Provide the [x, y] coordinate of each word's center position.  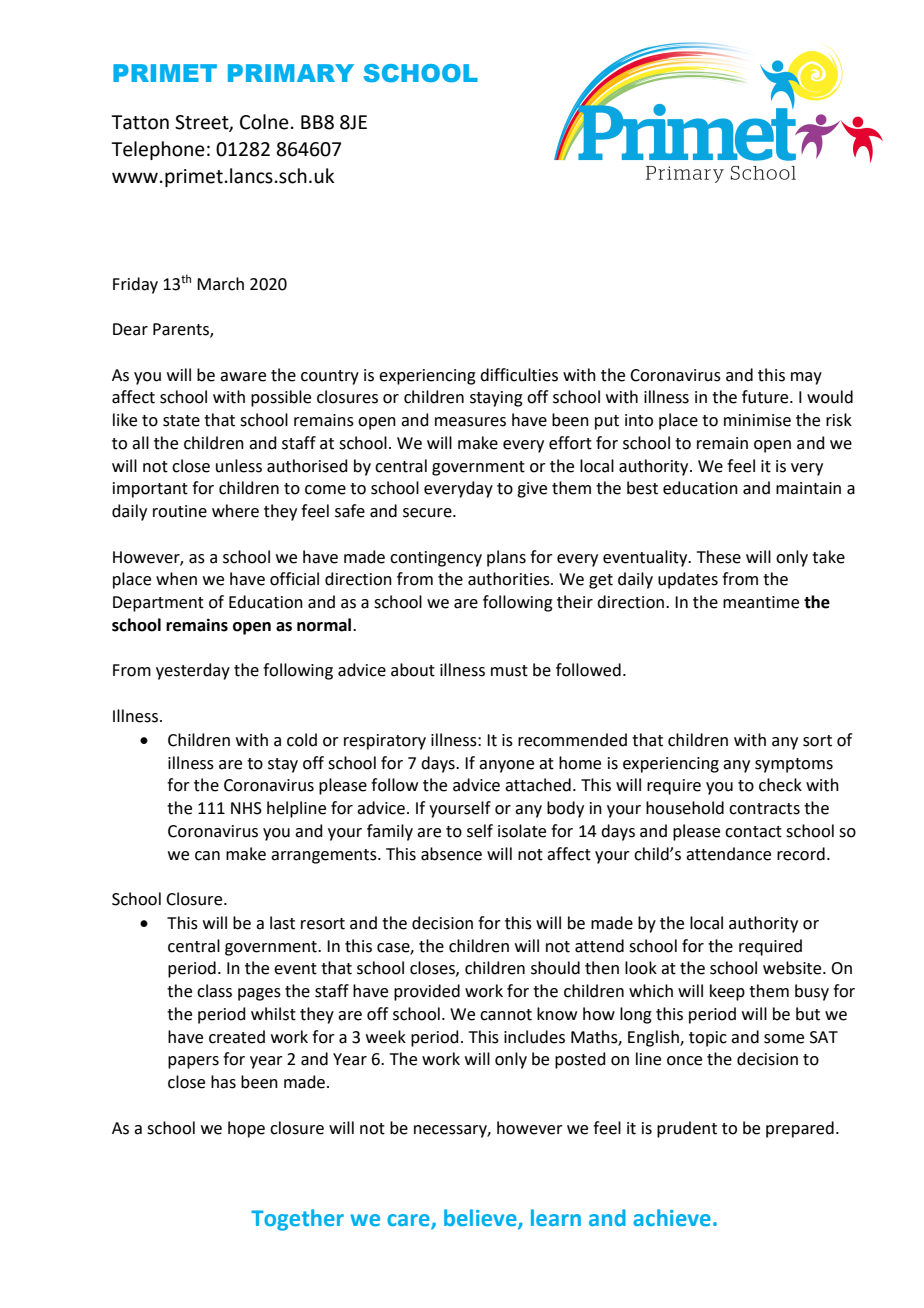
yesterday [193, 671]
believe [481, 1218]
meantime [761, 602]
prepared [800, 1129]
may [806, 378]
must [509, 671]
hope [246, 1129]
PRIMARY [291, 73]
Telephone [158, 150]
